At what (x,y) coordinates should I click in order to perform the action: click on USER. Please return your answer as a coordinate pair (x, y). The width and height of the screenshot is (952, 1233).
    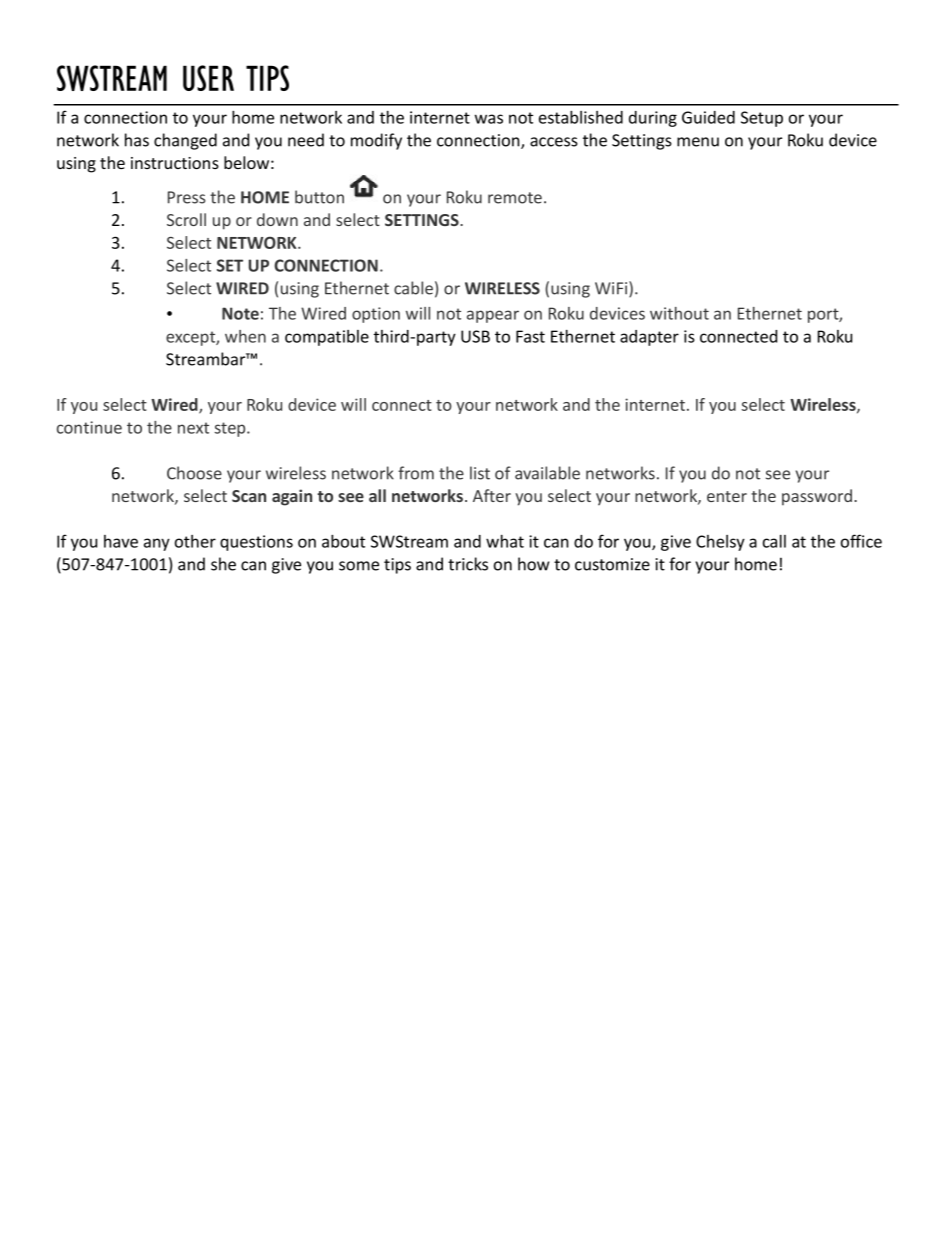
    Looking at the image, I should click on (208, 78).
